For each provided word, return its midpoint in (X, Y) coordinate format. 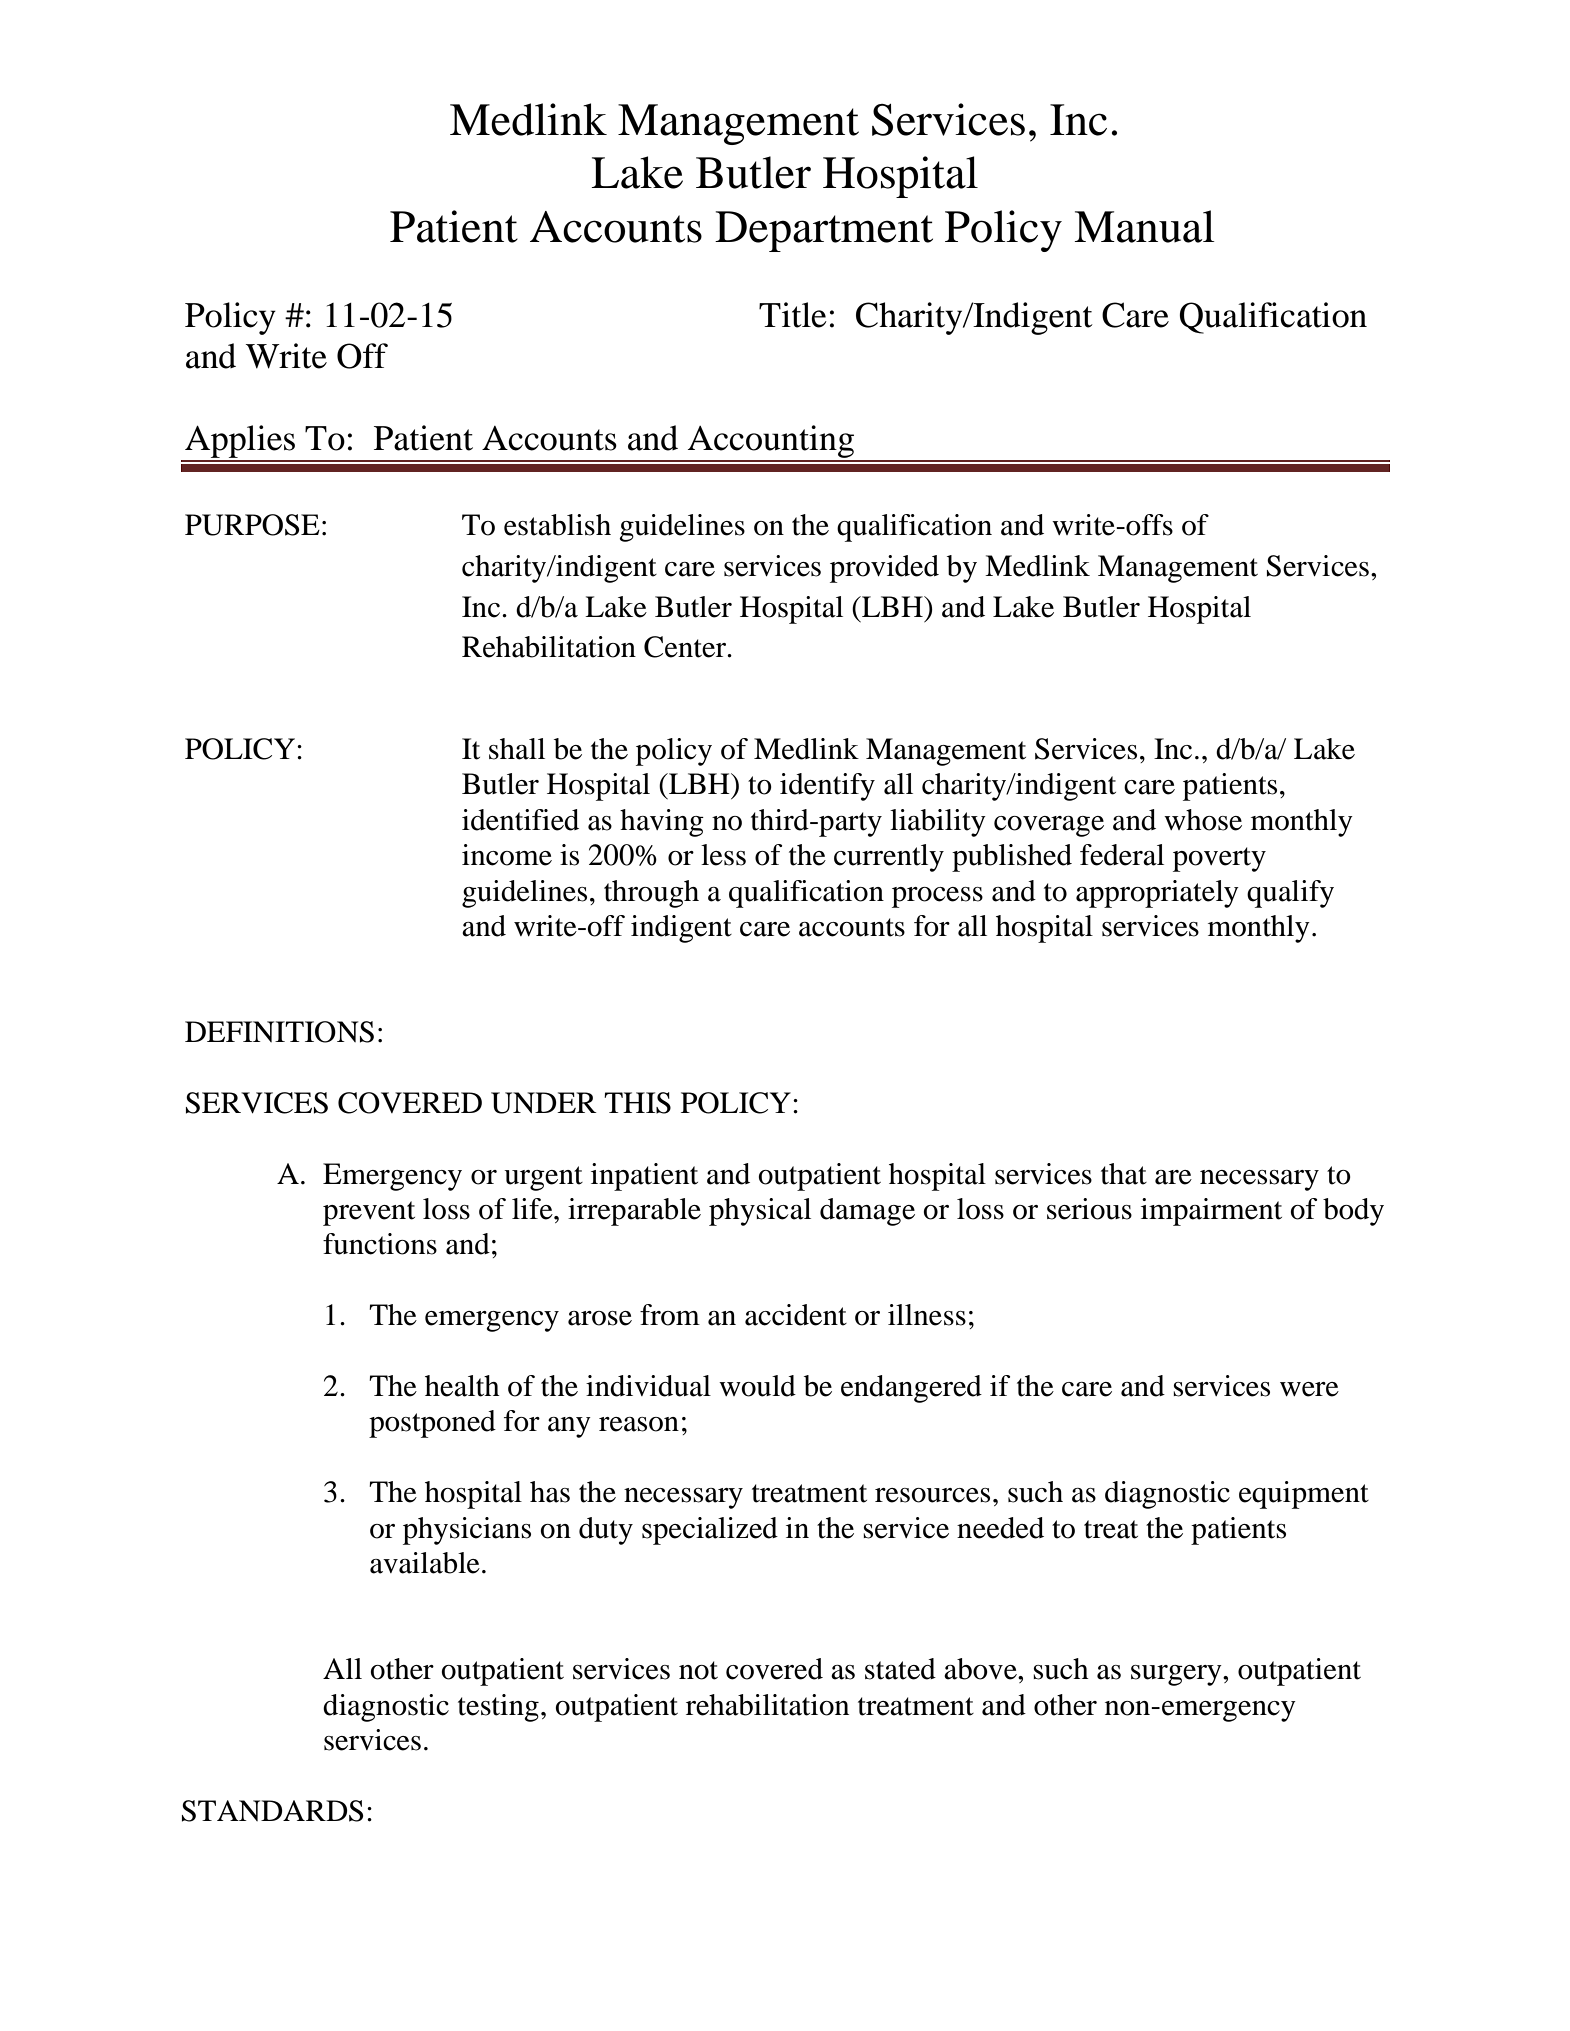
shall (517, 749)
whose (1203, 820)
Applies (240, 443)
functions (380, 1244)
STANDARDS (273, 1811)
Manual (1144, 226)
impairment (1211, 1212)
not (698, 1670)
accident (796, 1315)
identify (827, 787)
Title (793, 315)
